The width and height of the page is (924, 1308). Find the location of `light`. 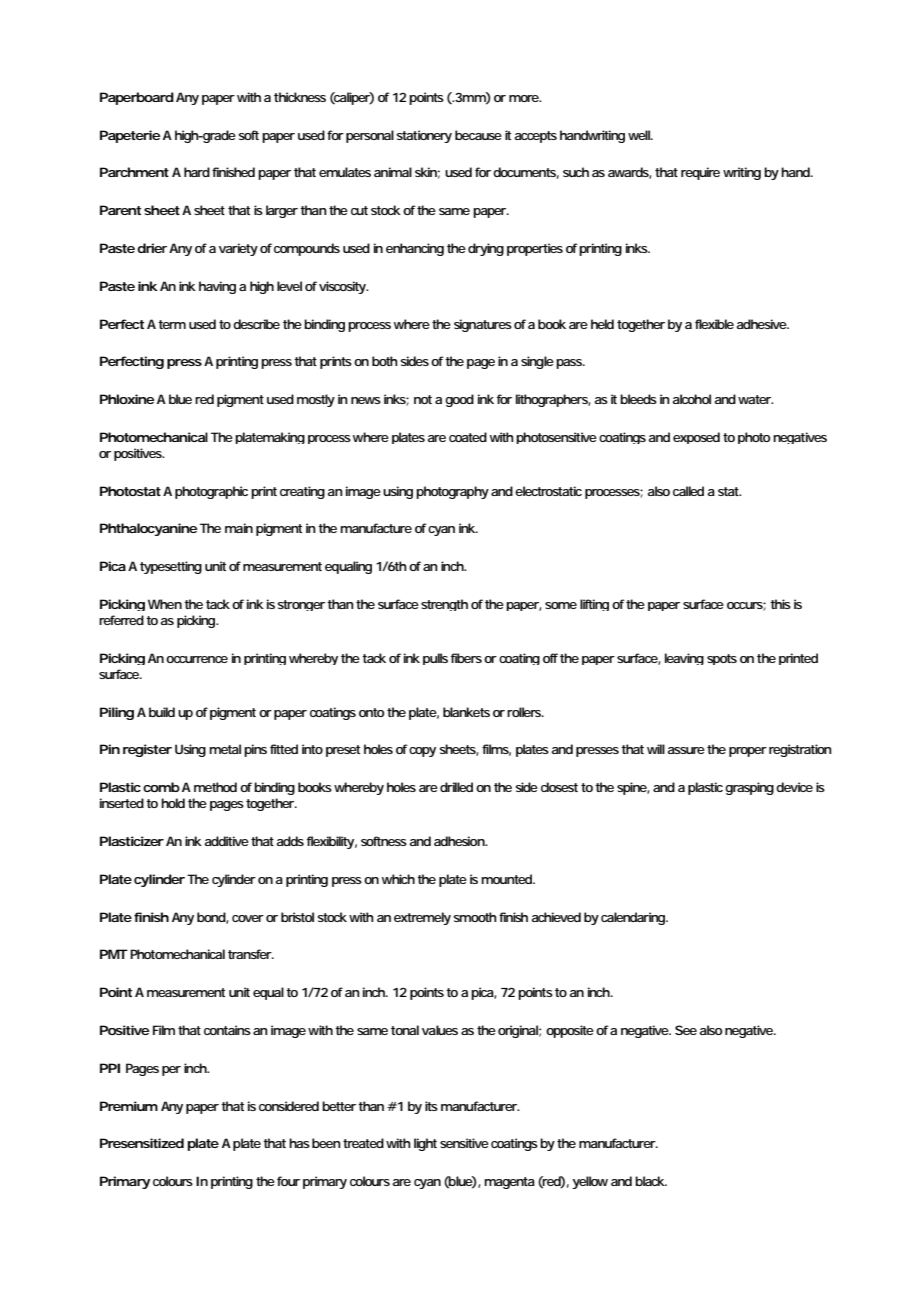

light is located at coordinates (425, 1144).
